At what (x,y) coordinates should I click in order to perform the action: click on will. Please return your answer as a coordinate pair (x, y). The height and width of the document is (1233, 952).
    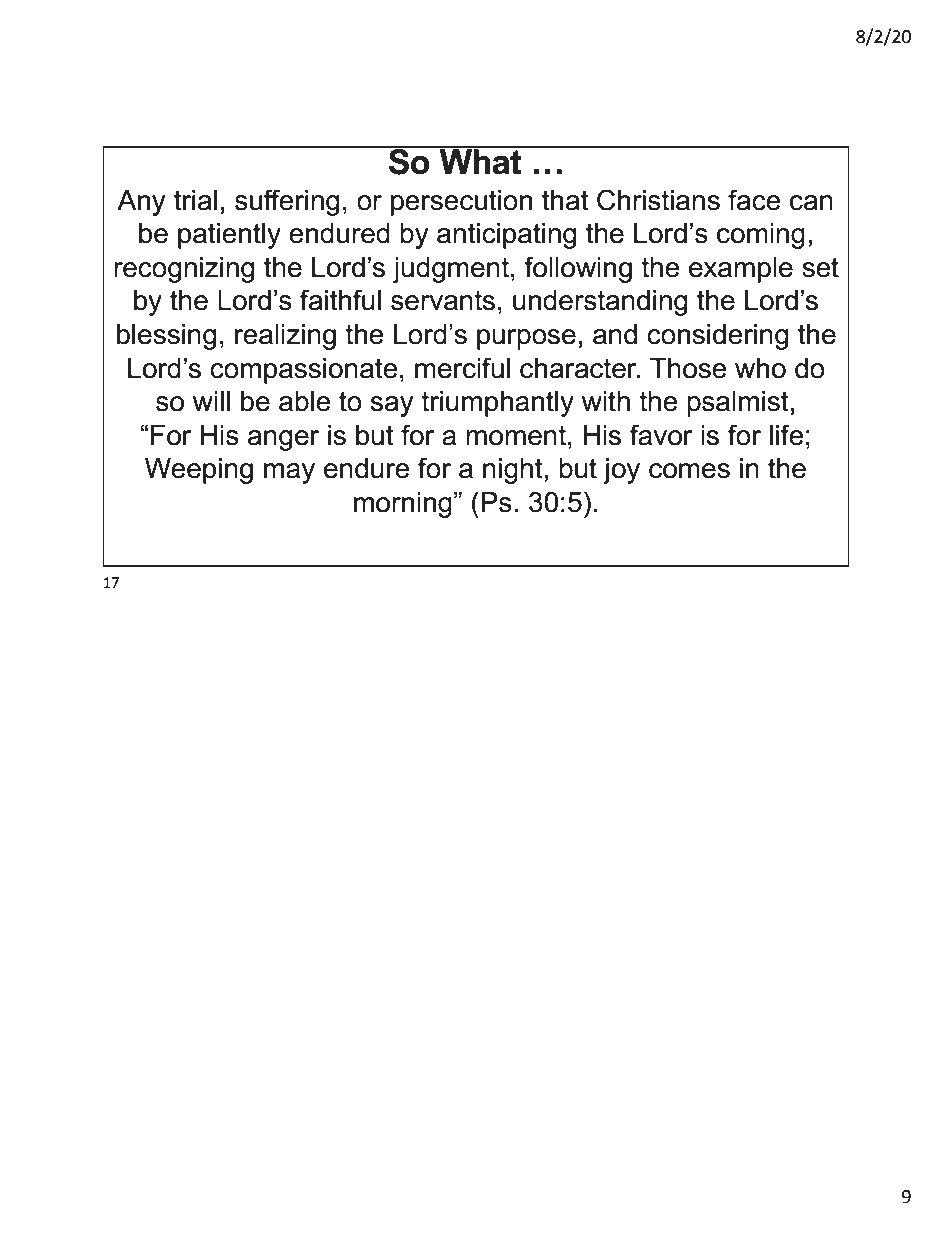
    Looking at the image, I should click on (211, 401).
